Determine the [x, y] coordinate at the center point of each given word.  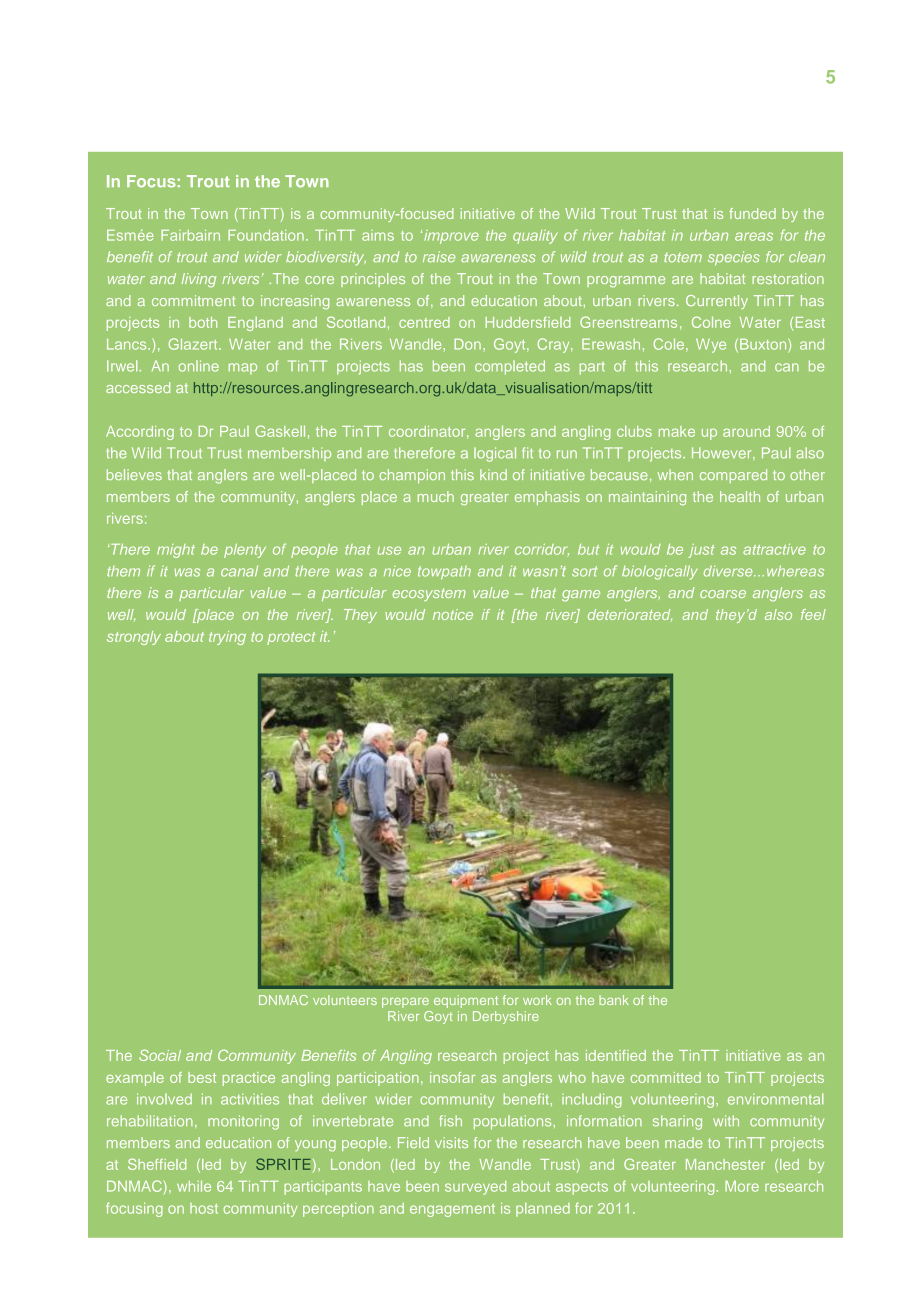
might [176, 551]
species [734, 258]
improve [451, 237]
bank [614, 1000]
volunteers [345, 1000]
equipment [466, 1001]
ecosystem [429, 594]
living [199, 280]
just [701, 551]
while [194, 1186]
